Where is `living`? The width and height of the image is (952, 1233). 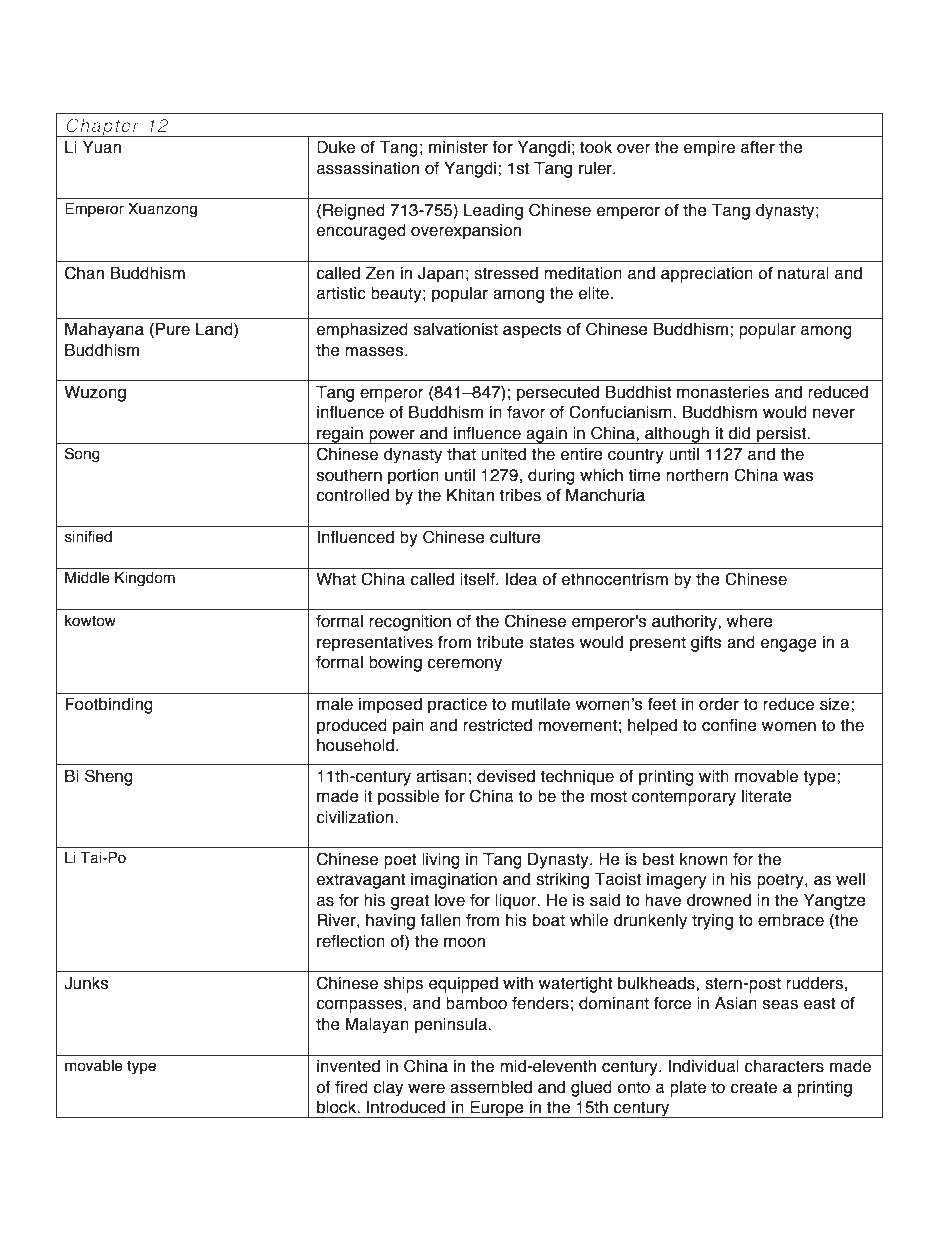
living is located at coordinates (441, 861).
